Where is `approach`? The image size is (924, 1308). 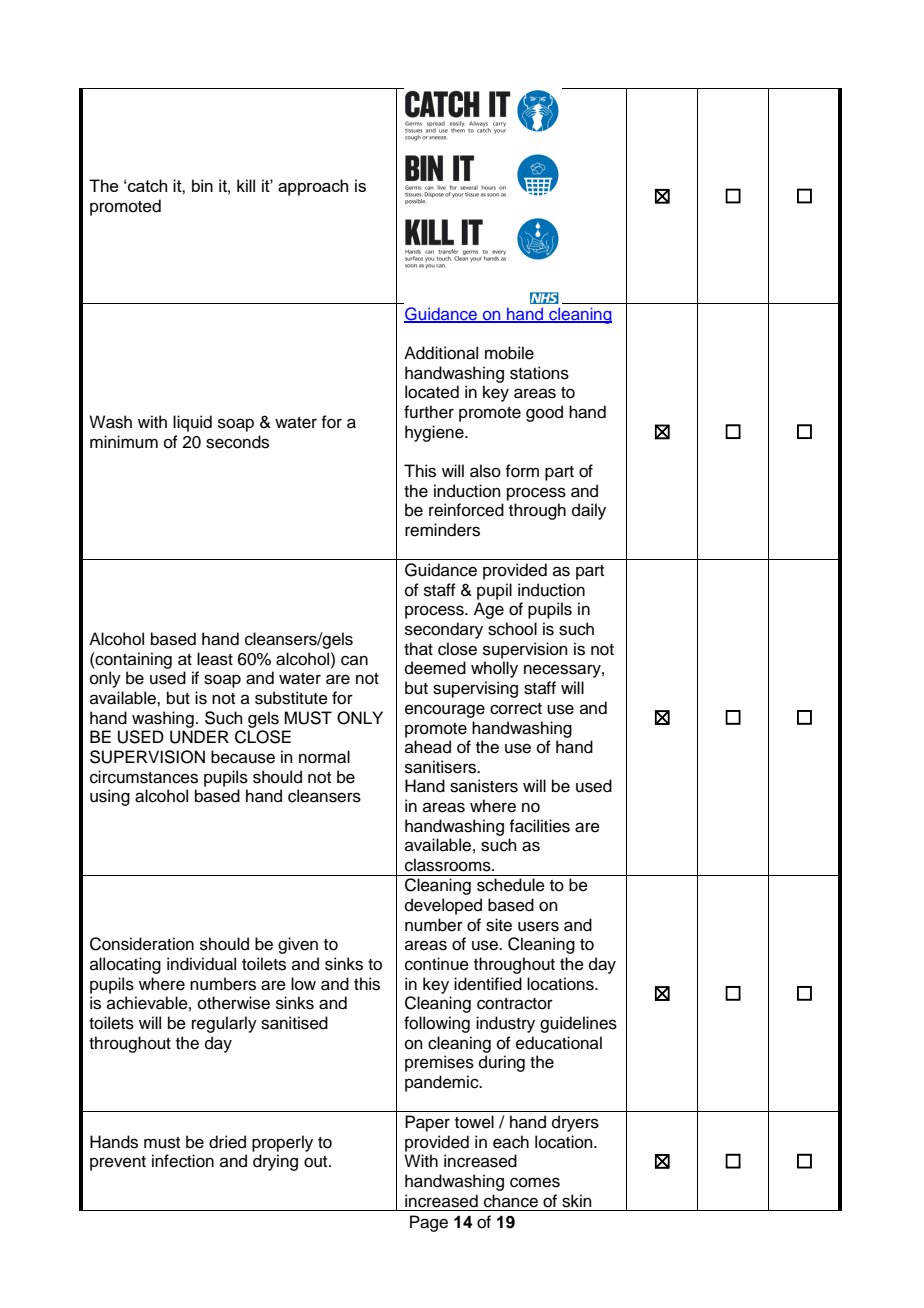
approach is located at coordinates (313, 187).
